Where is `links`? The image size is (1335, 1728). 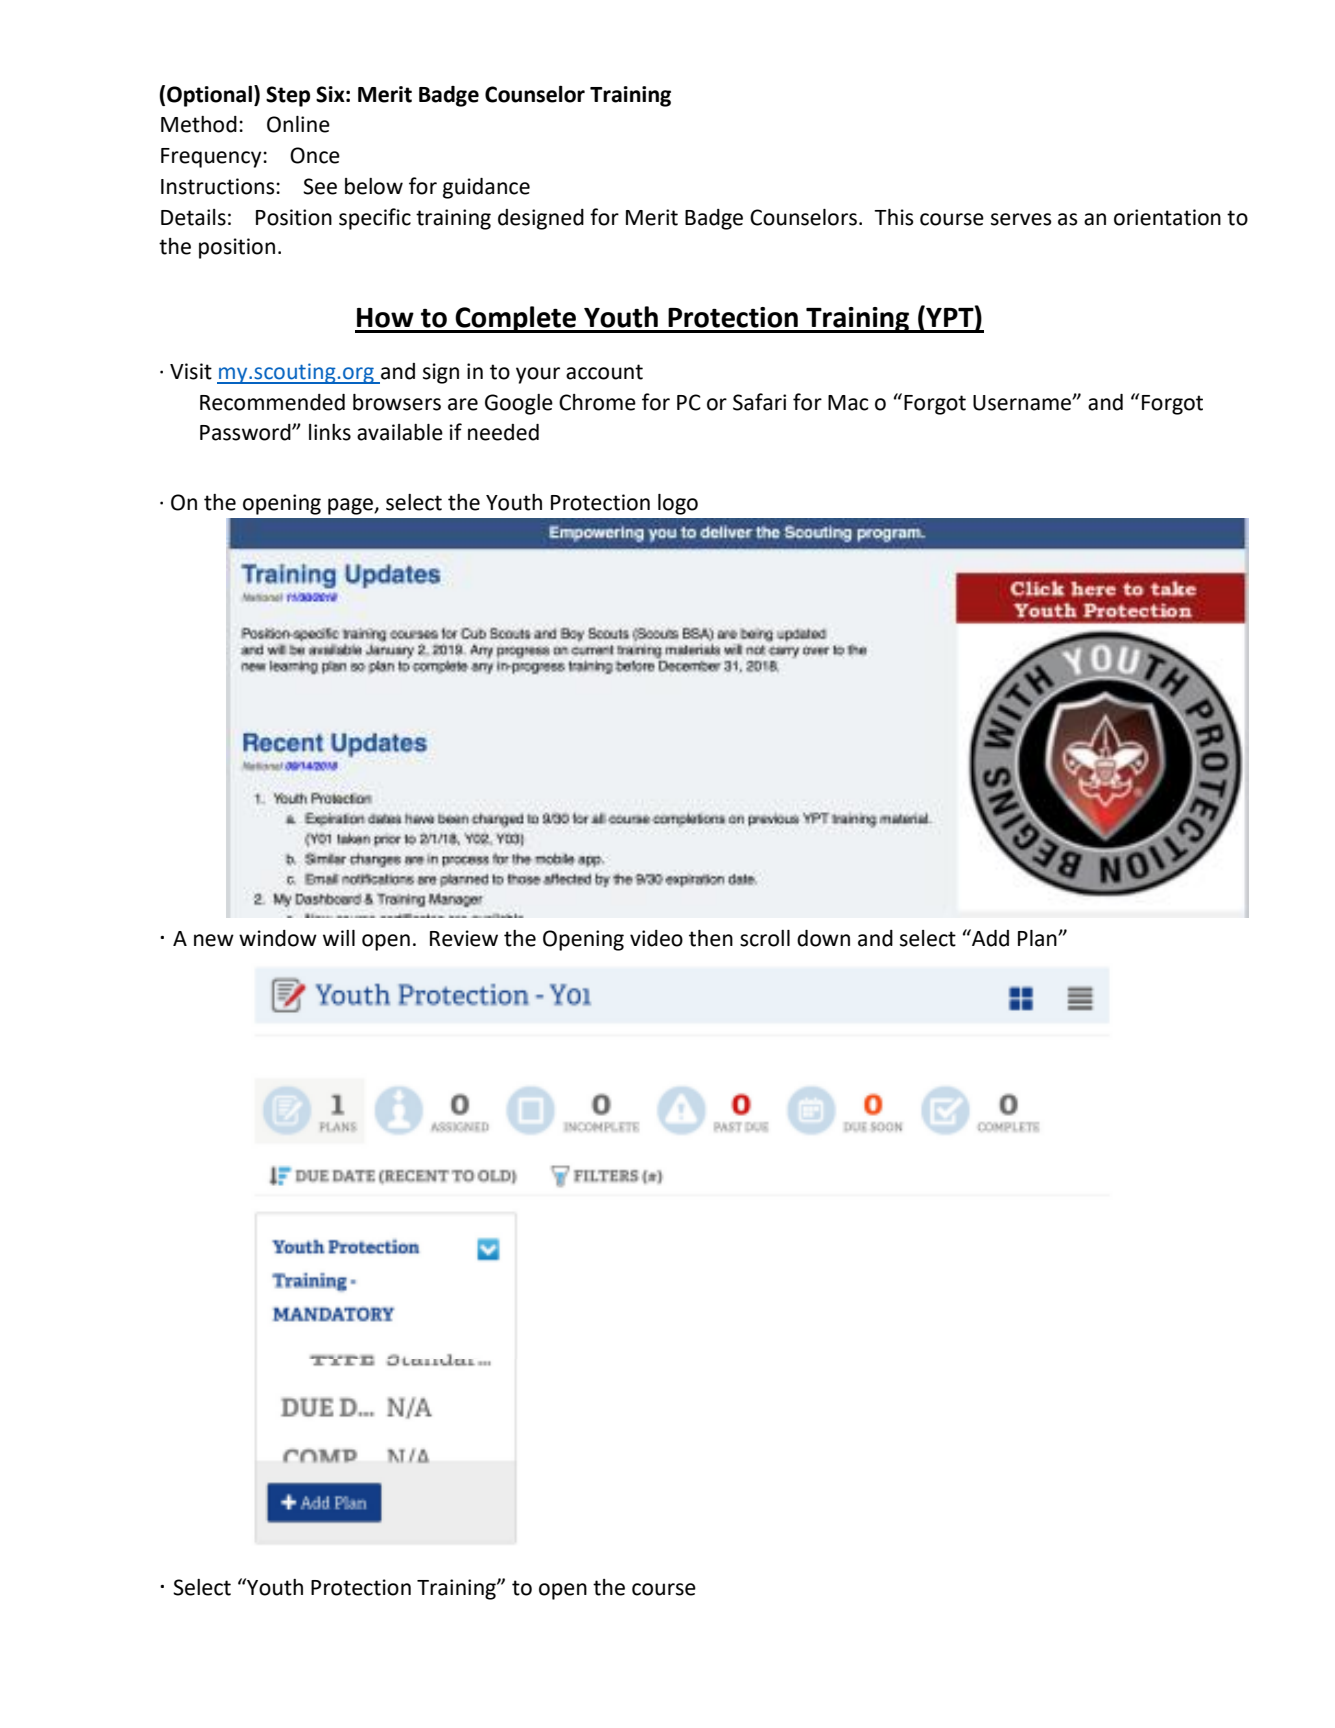
links is located at coordinates (330, 432).
